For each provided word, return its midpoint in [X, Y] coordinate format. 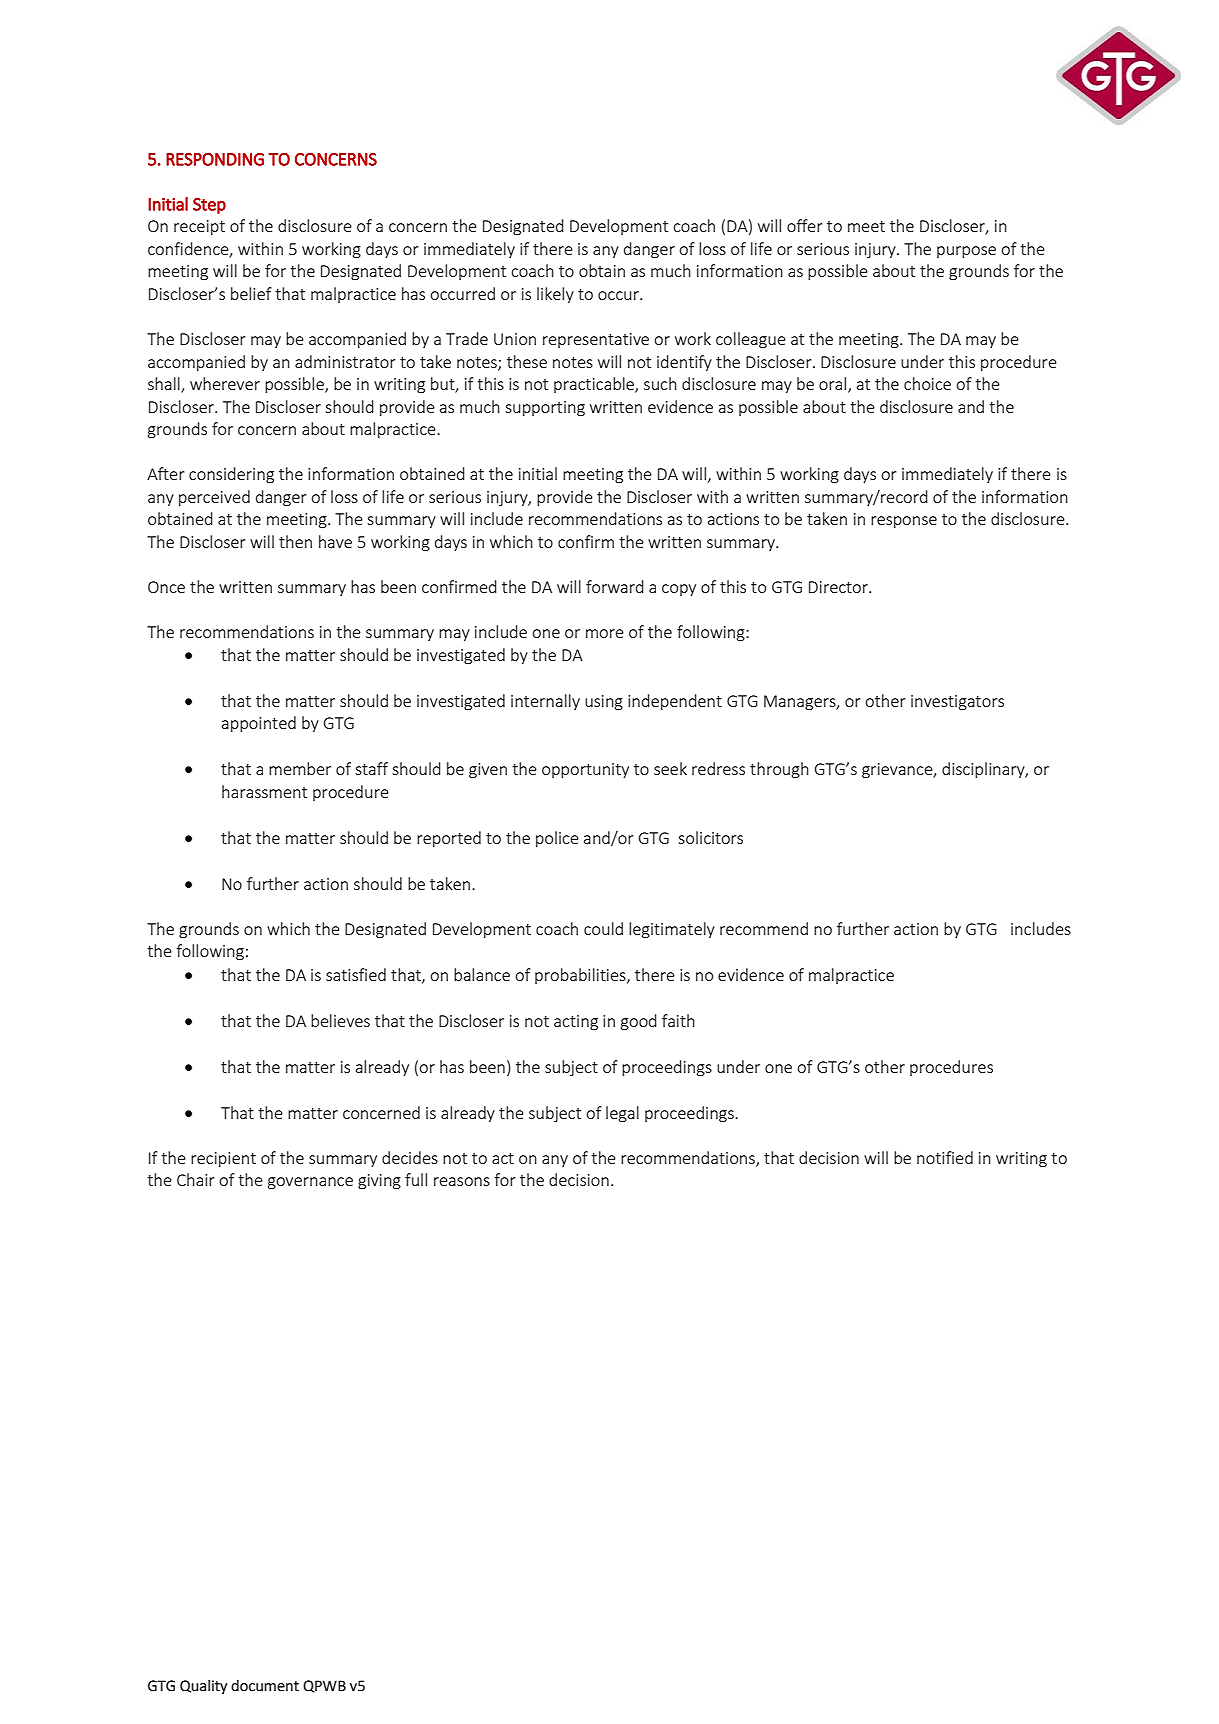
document [265, 1686]
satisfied [356, 974]
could [603, 928]
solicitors [710, 837]
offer [805, 225]
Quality [203, 1687]
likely [555, 295]
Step [209, 206]
